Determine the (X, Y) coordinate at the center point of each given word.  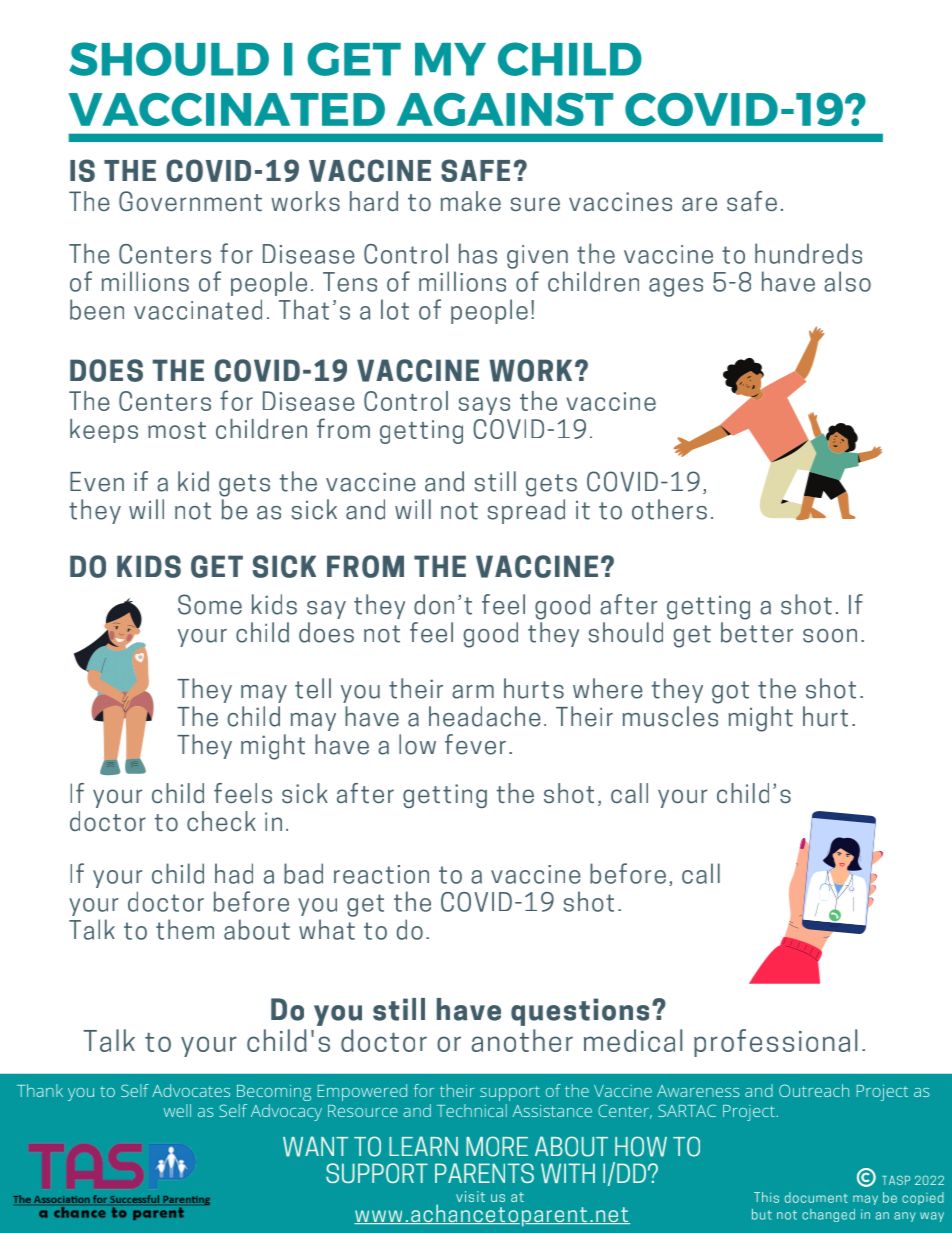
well (177, 1110)
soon (830, 636)
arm (473, 692)
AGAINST (505, 109)
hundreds (808, 253)
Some (210, 604)
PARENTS (484, 1173)
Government (190, 201)
